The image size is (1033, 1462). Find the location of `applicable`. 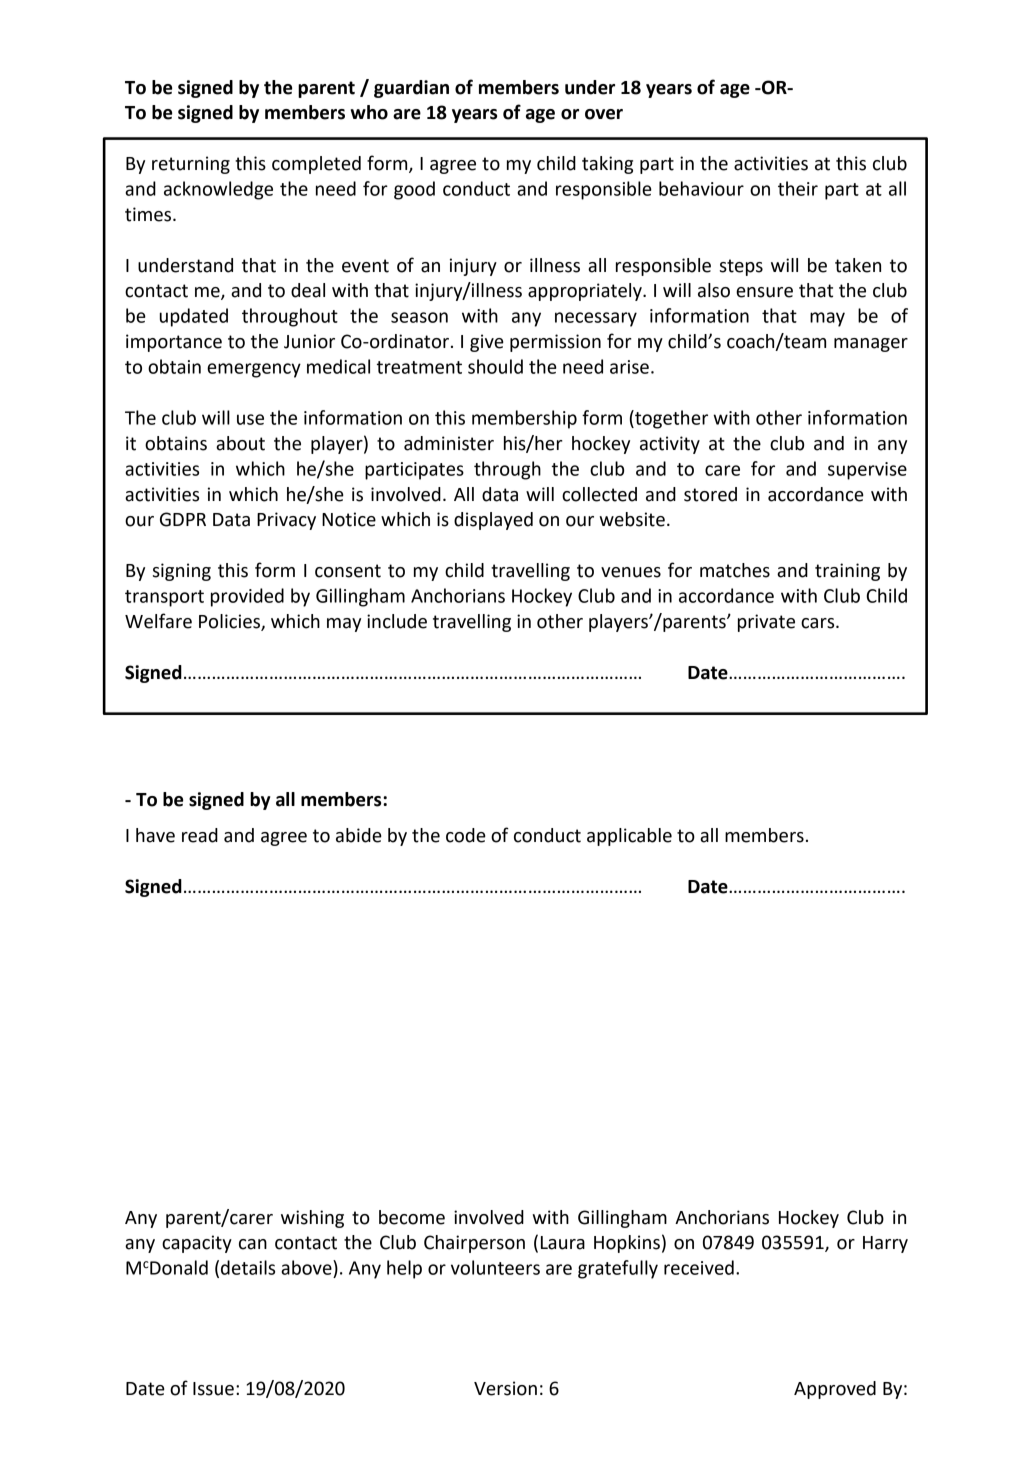

applicable is located at coordinates (629, 837).
